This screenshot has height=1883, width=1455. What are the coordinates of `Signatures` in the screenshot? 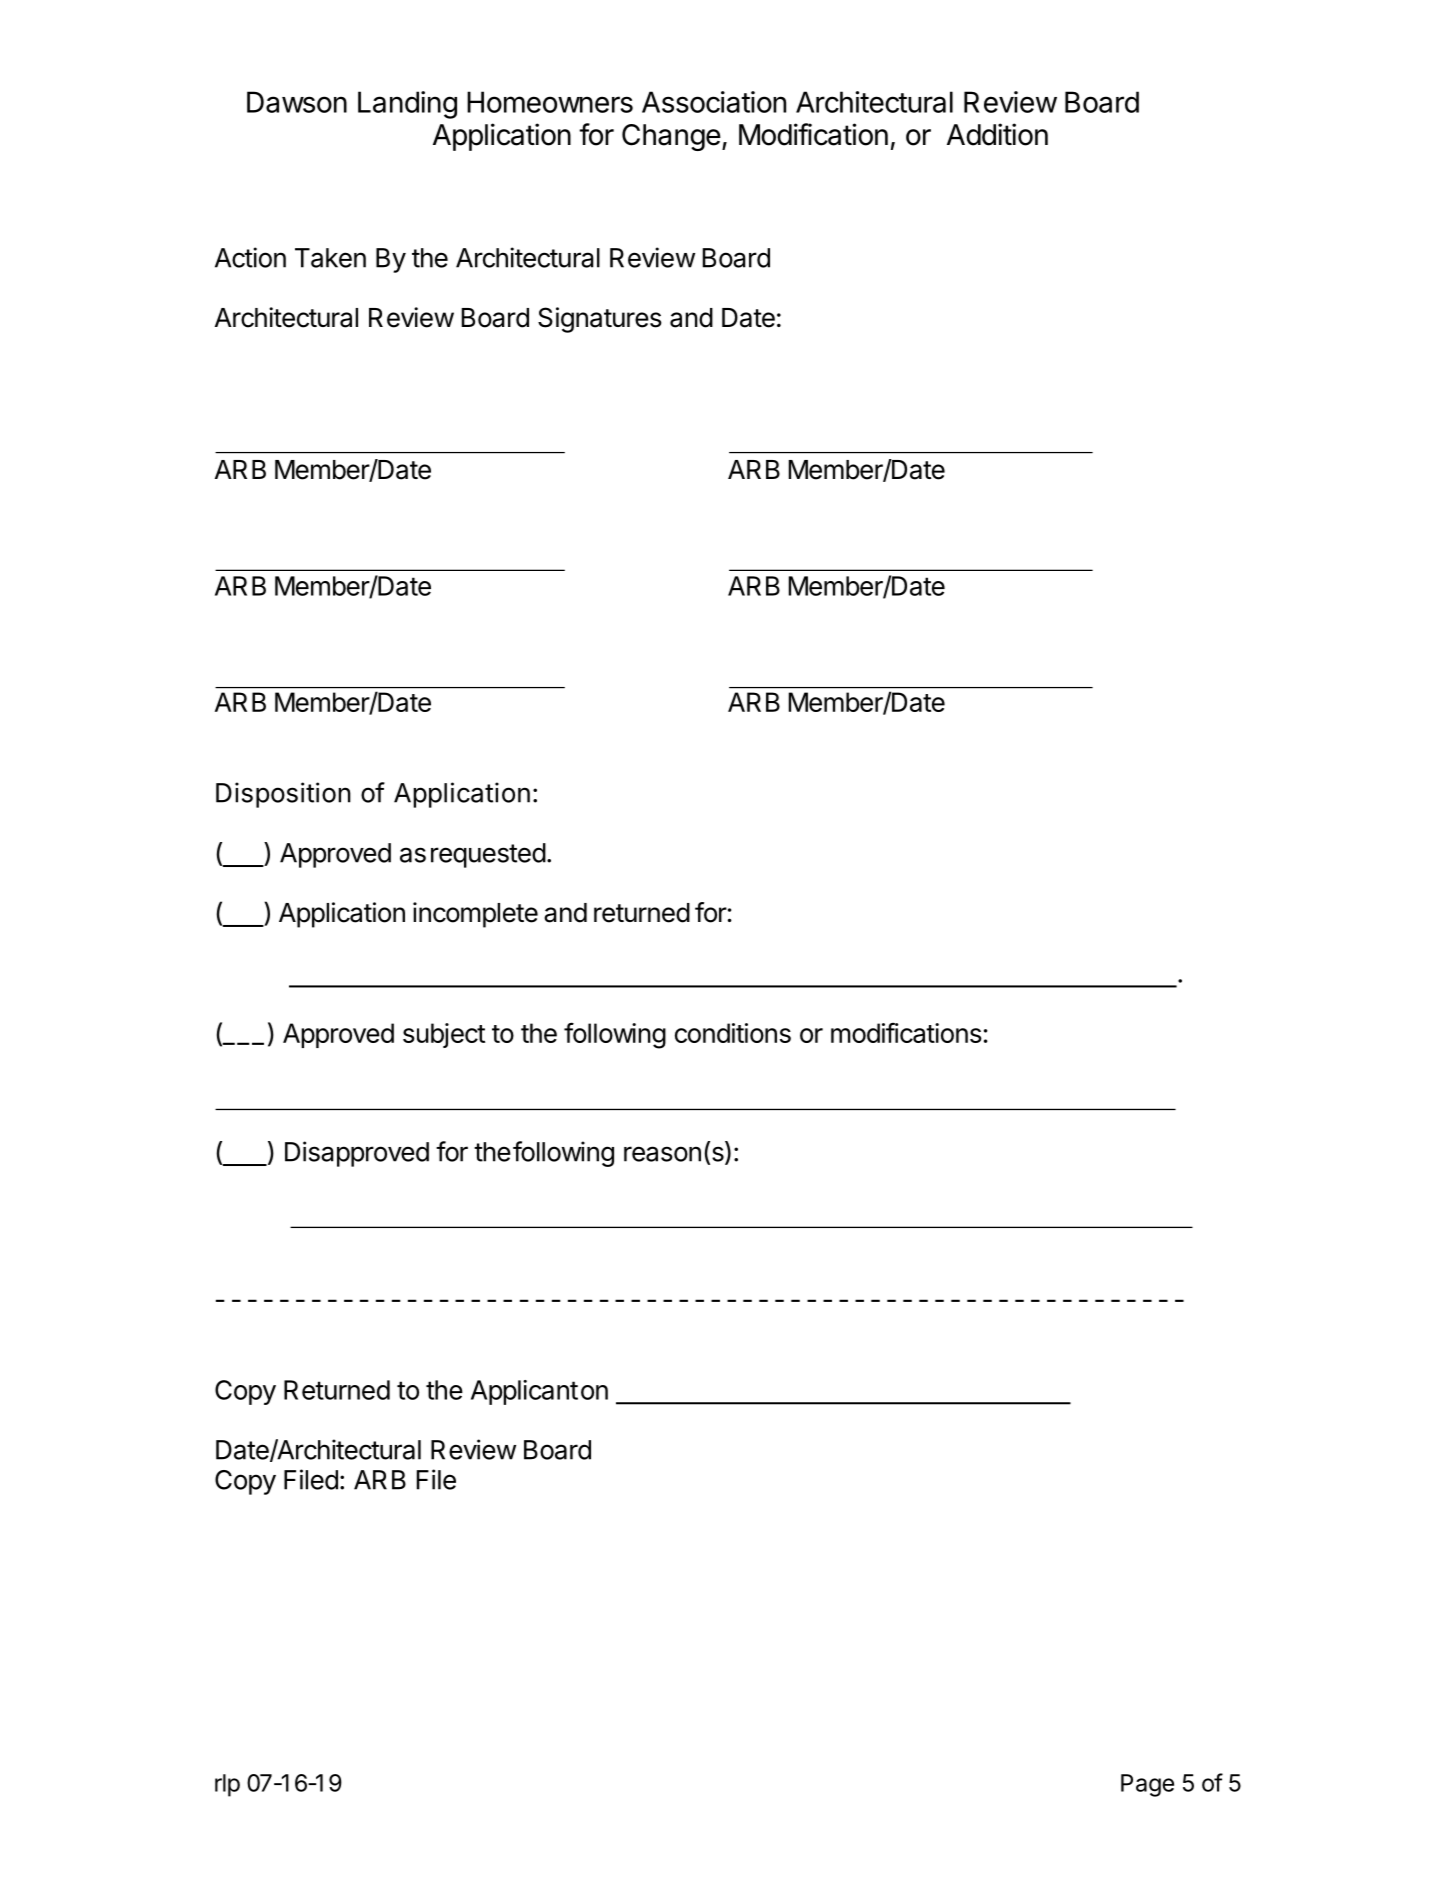 It's located at (600, 320).
